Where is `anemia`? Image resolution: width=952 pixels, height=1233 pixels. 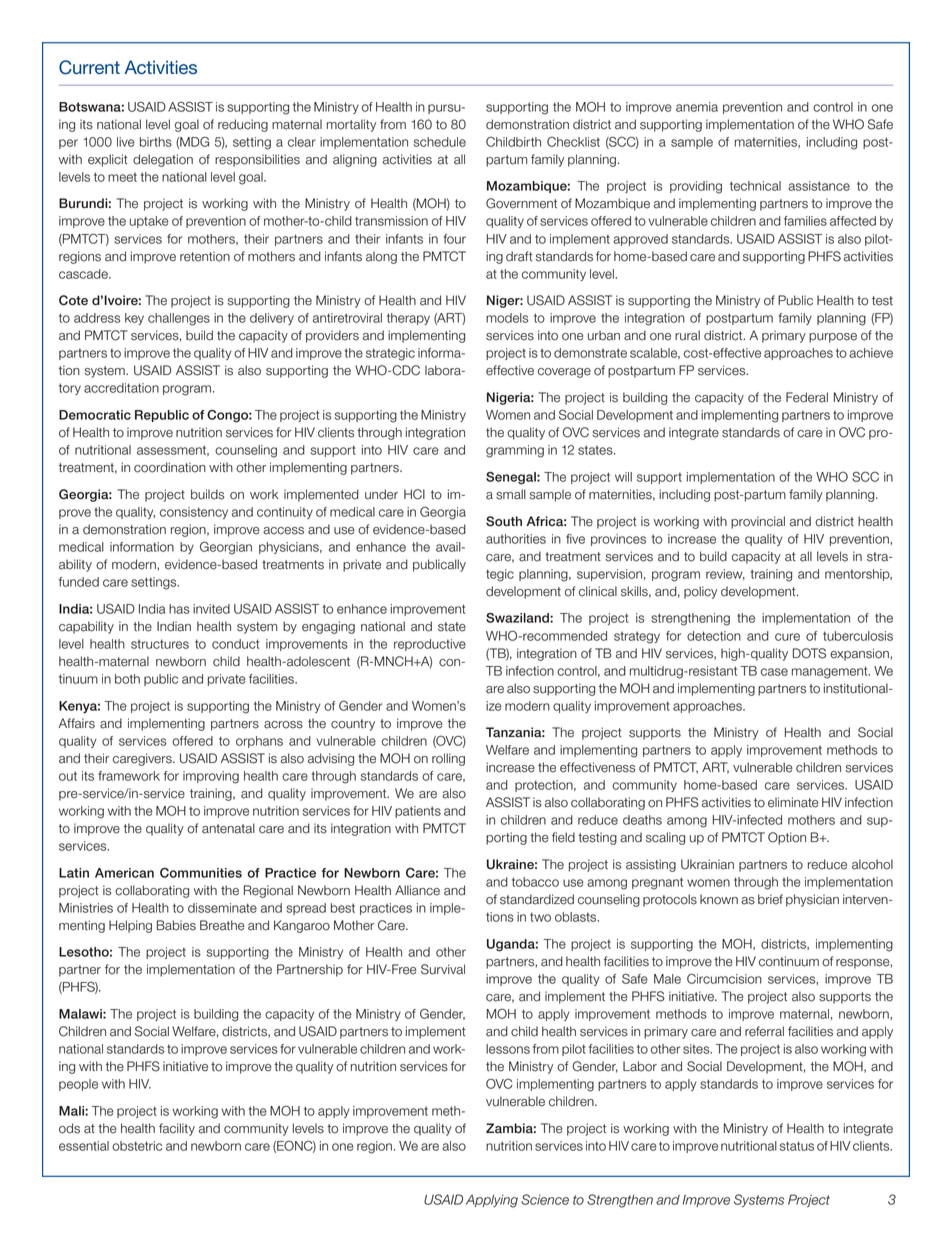
anemia is located at coordinates (697, 107).
